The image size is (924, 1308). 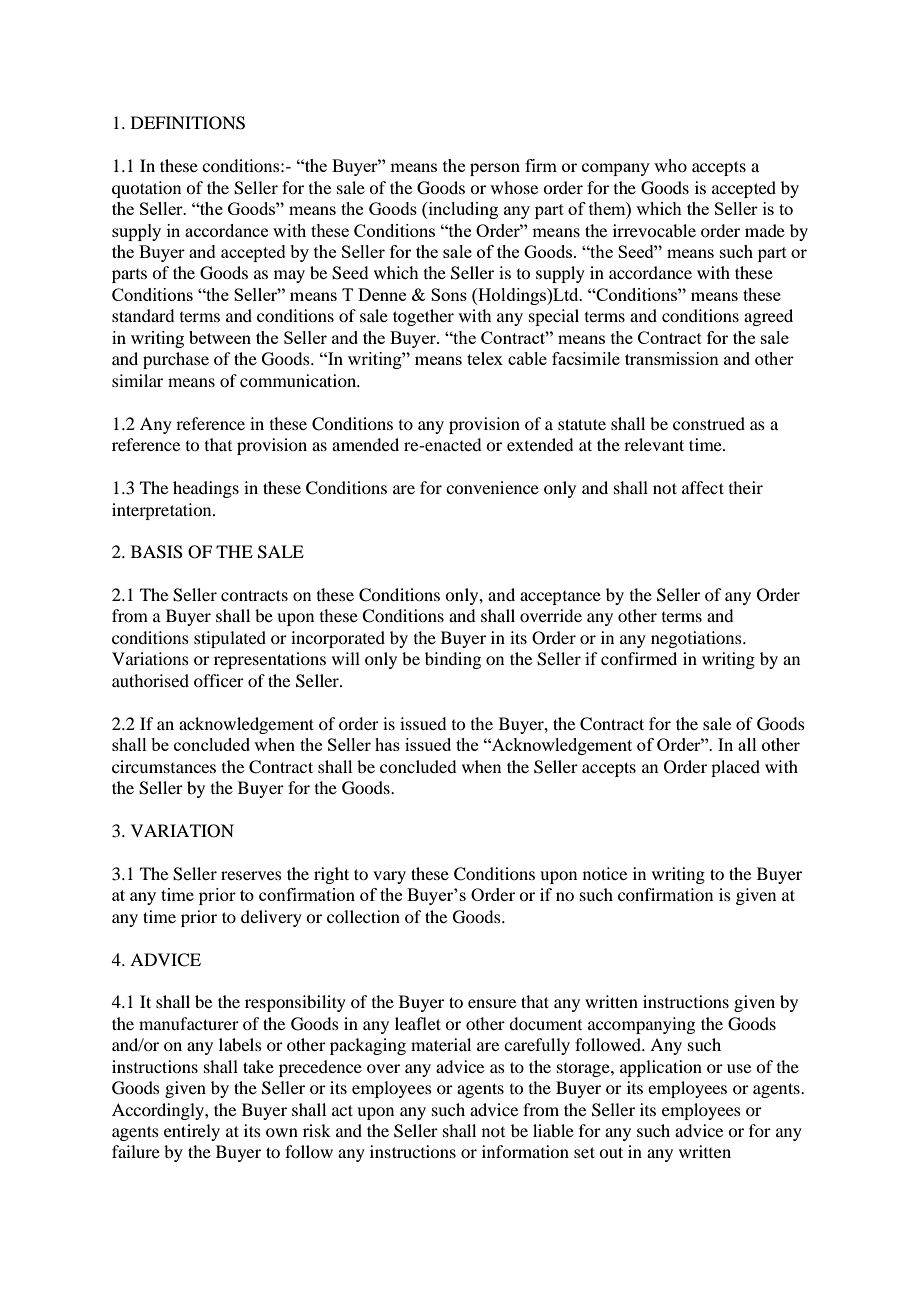 What do you see at coordinates (164, 766) in the screenshot?
I see `circumstances` at bounding box center [164, 766].
